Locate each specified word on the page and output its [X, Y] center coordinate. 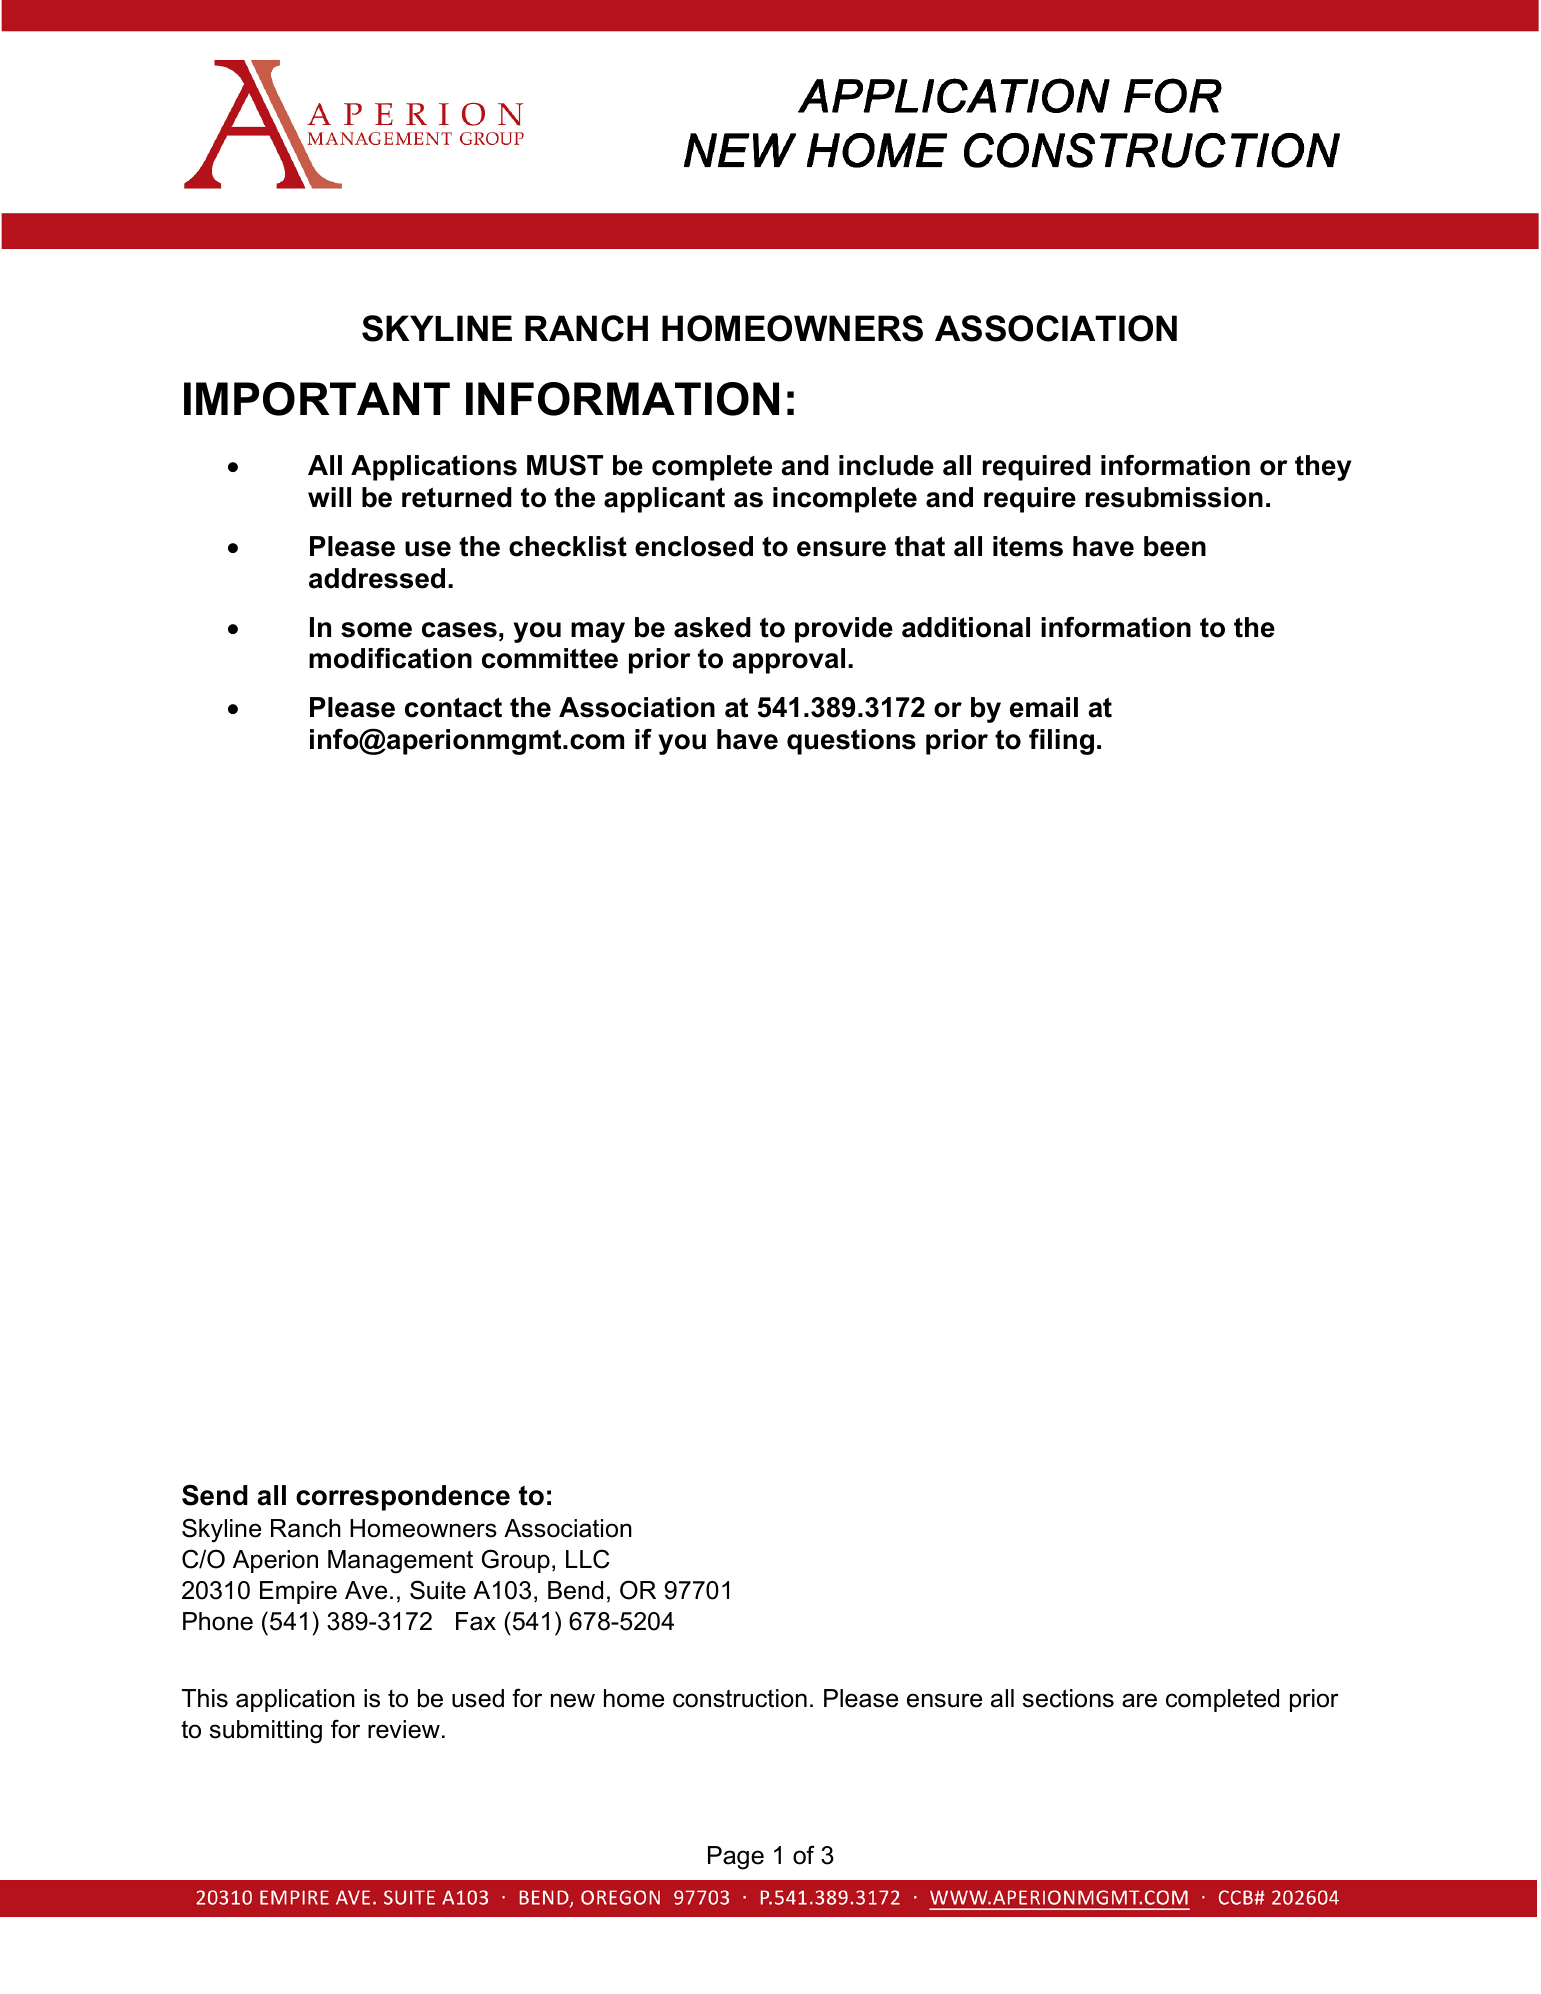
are [1139, 1700]
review [404, 1729]
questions [851, 742]
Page [736, 1858]
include [886, 465]
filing [1061, 741]
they [1323, 468]
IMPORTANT [317, 399]
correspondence [403, 1498]
